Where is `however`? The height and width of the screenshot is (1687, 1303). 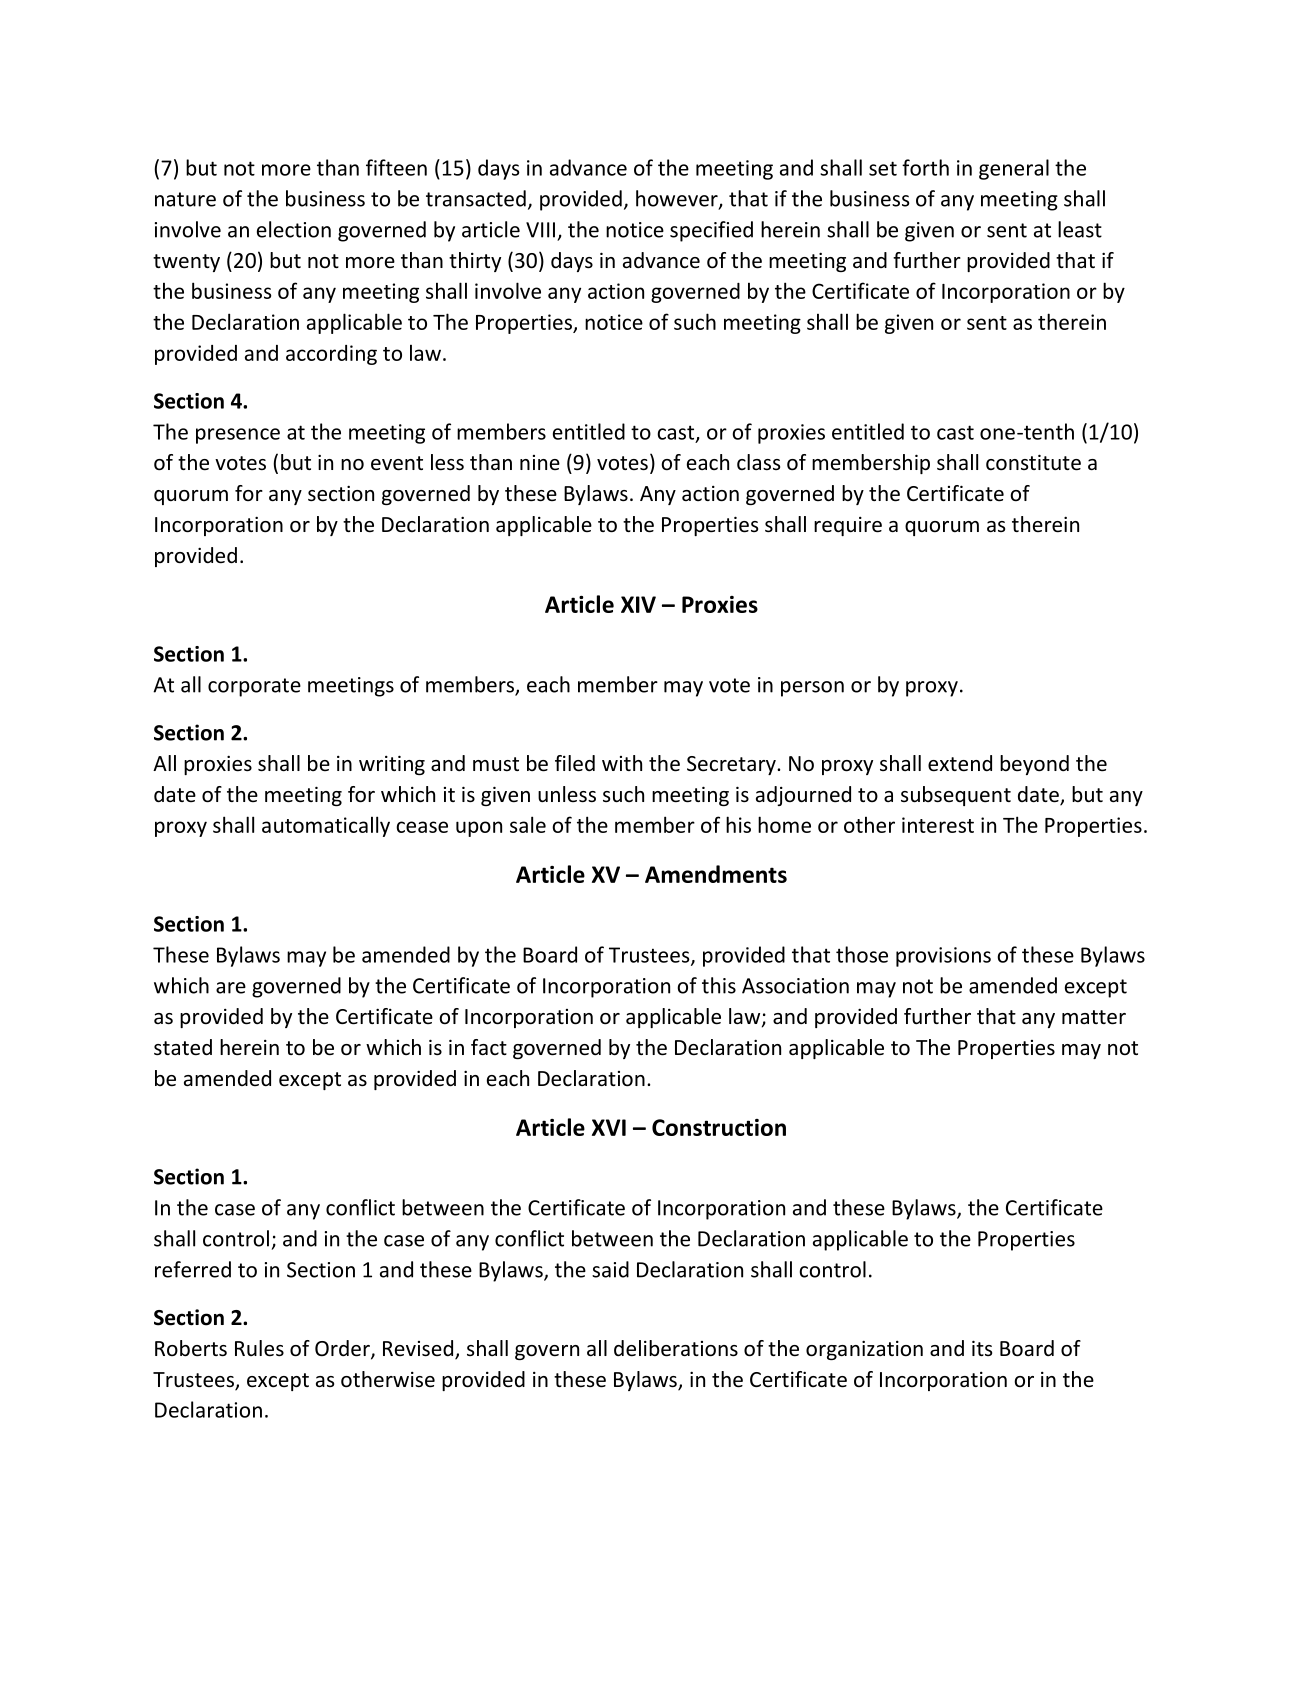
however is located at coordinates (678, 199).
